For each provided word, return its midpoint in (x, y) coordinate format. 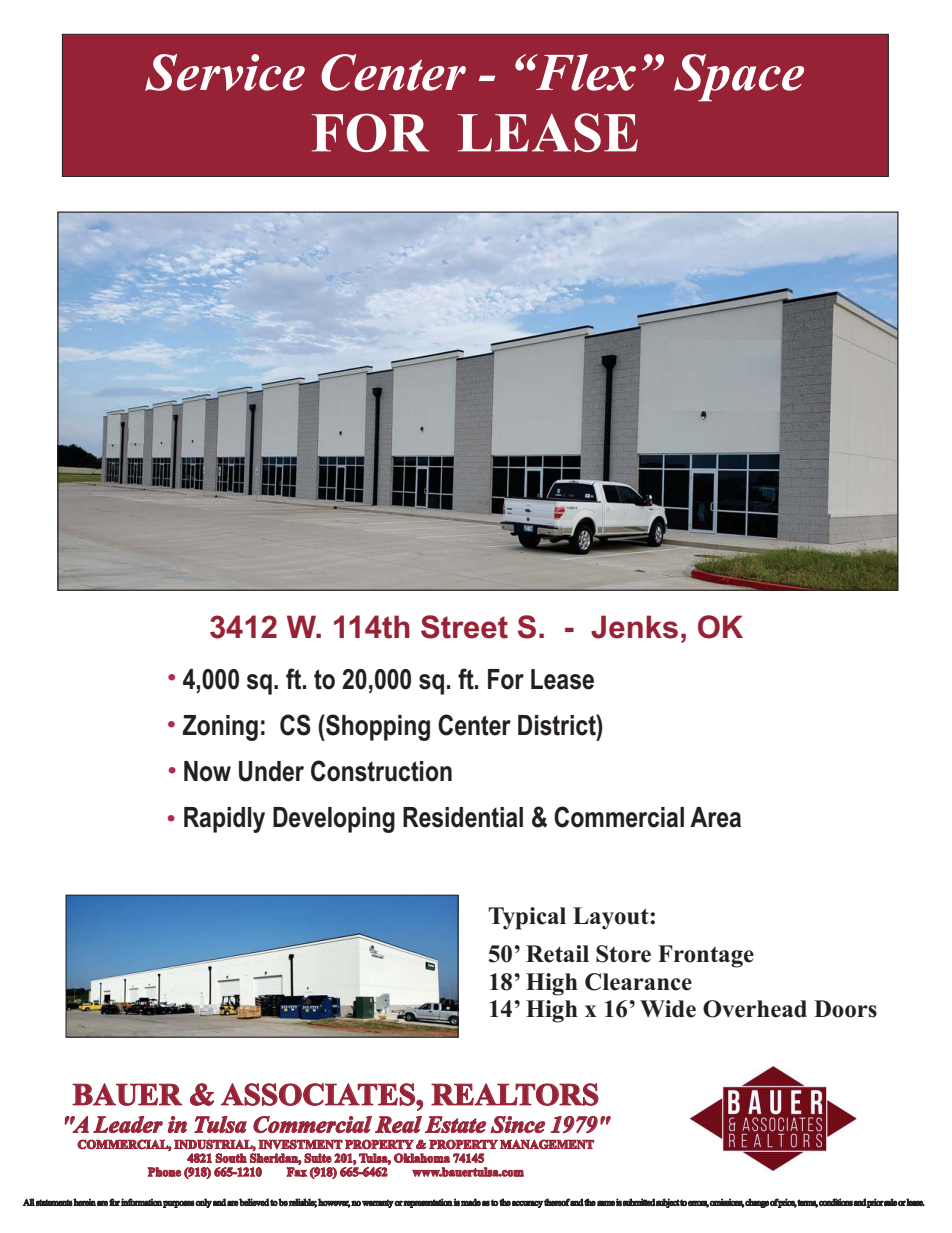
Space (739, 78)
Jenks (634, 627)
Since (517, 1124)
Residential (463, 817)
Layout (612, 918)
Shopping (377, 727)
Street (464, 627)
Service (225, 72)
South (231, 1158)
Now (207, 771)
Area (715, 817)
